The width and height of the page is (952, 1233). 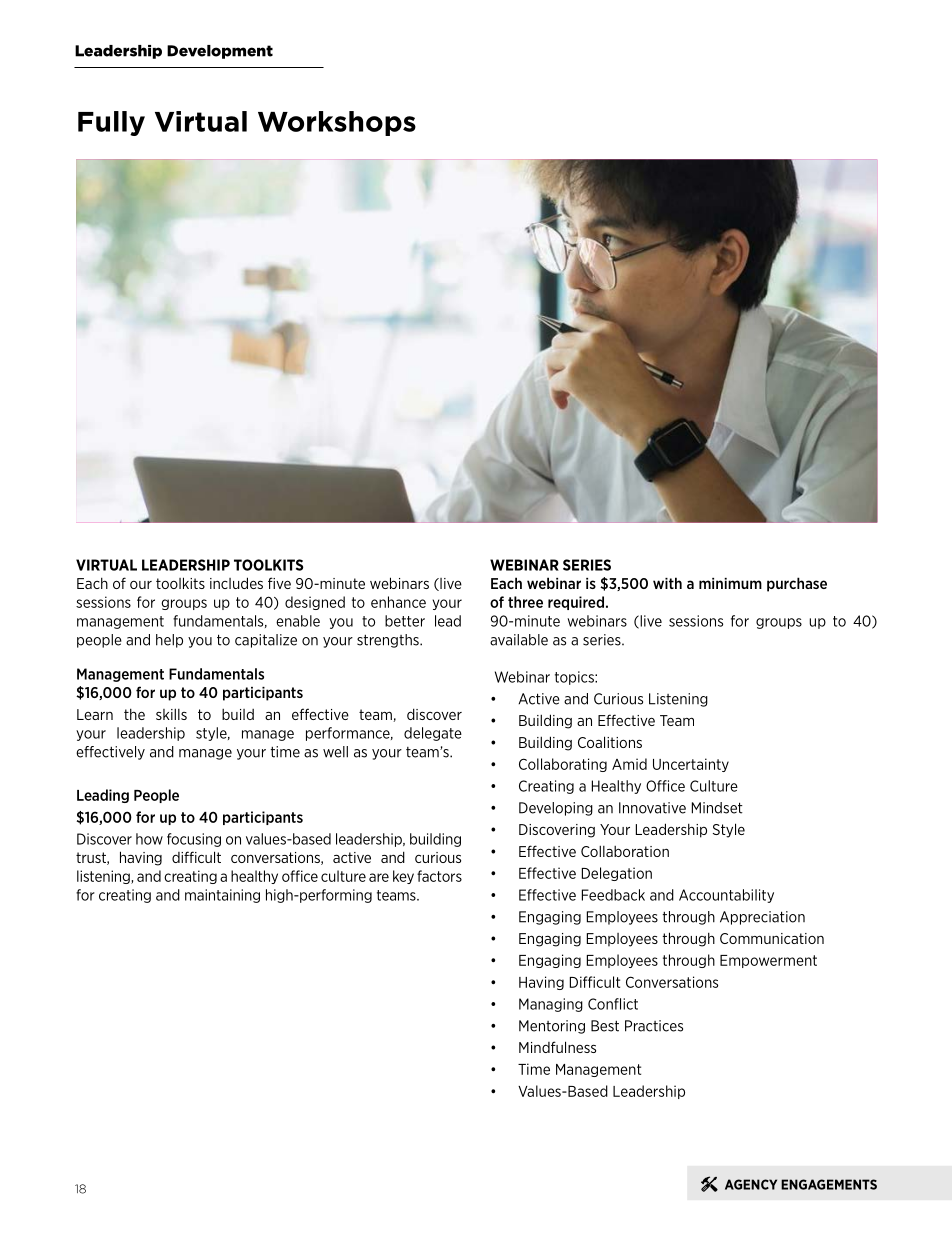 What do you see at coordinates (337, 123) in the page?
I see `Workshops` at bounding box center [337, 123].
